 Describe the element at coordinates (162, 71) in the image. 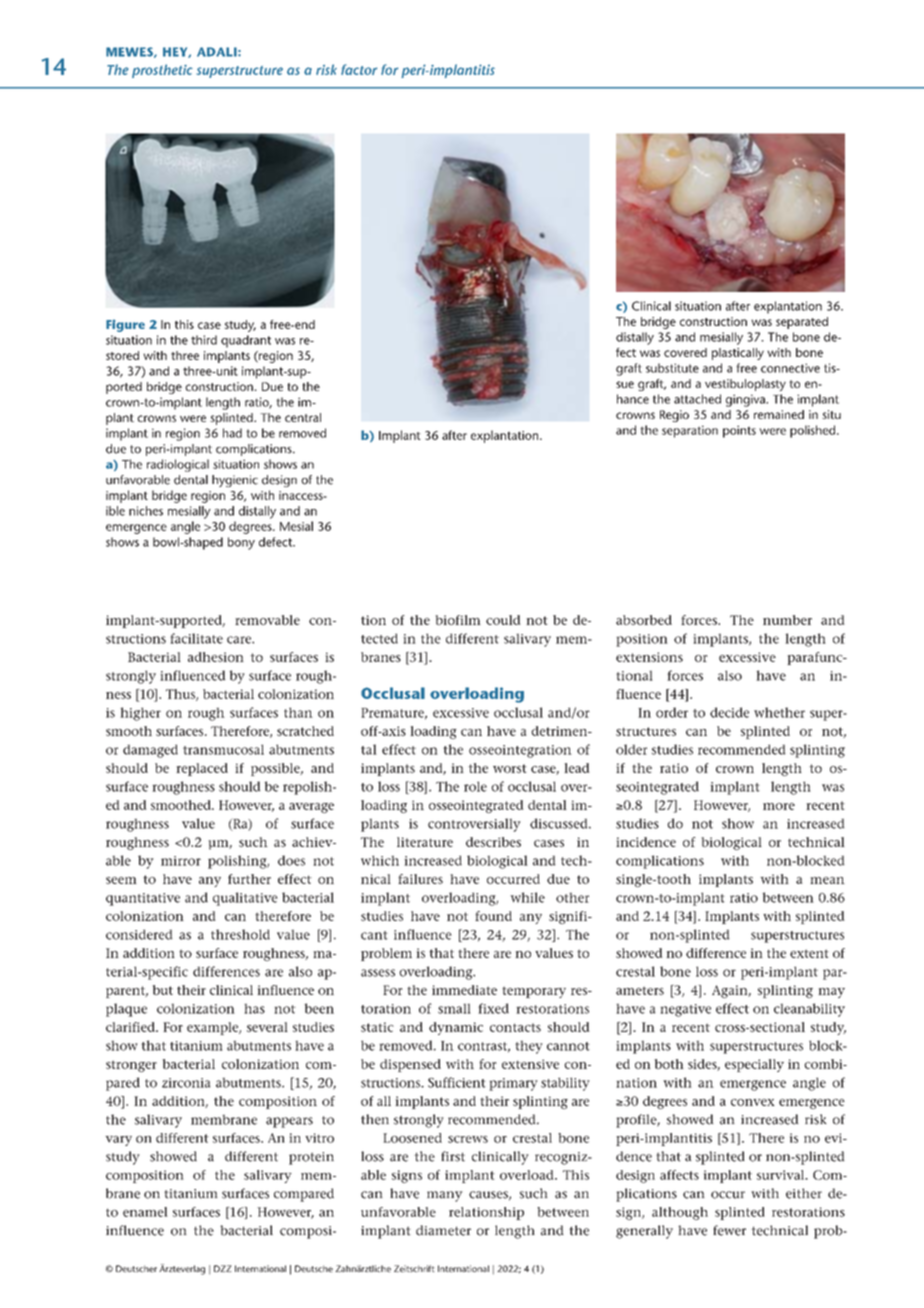

I see `prosthetic` at that location.
